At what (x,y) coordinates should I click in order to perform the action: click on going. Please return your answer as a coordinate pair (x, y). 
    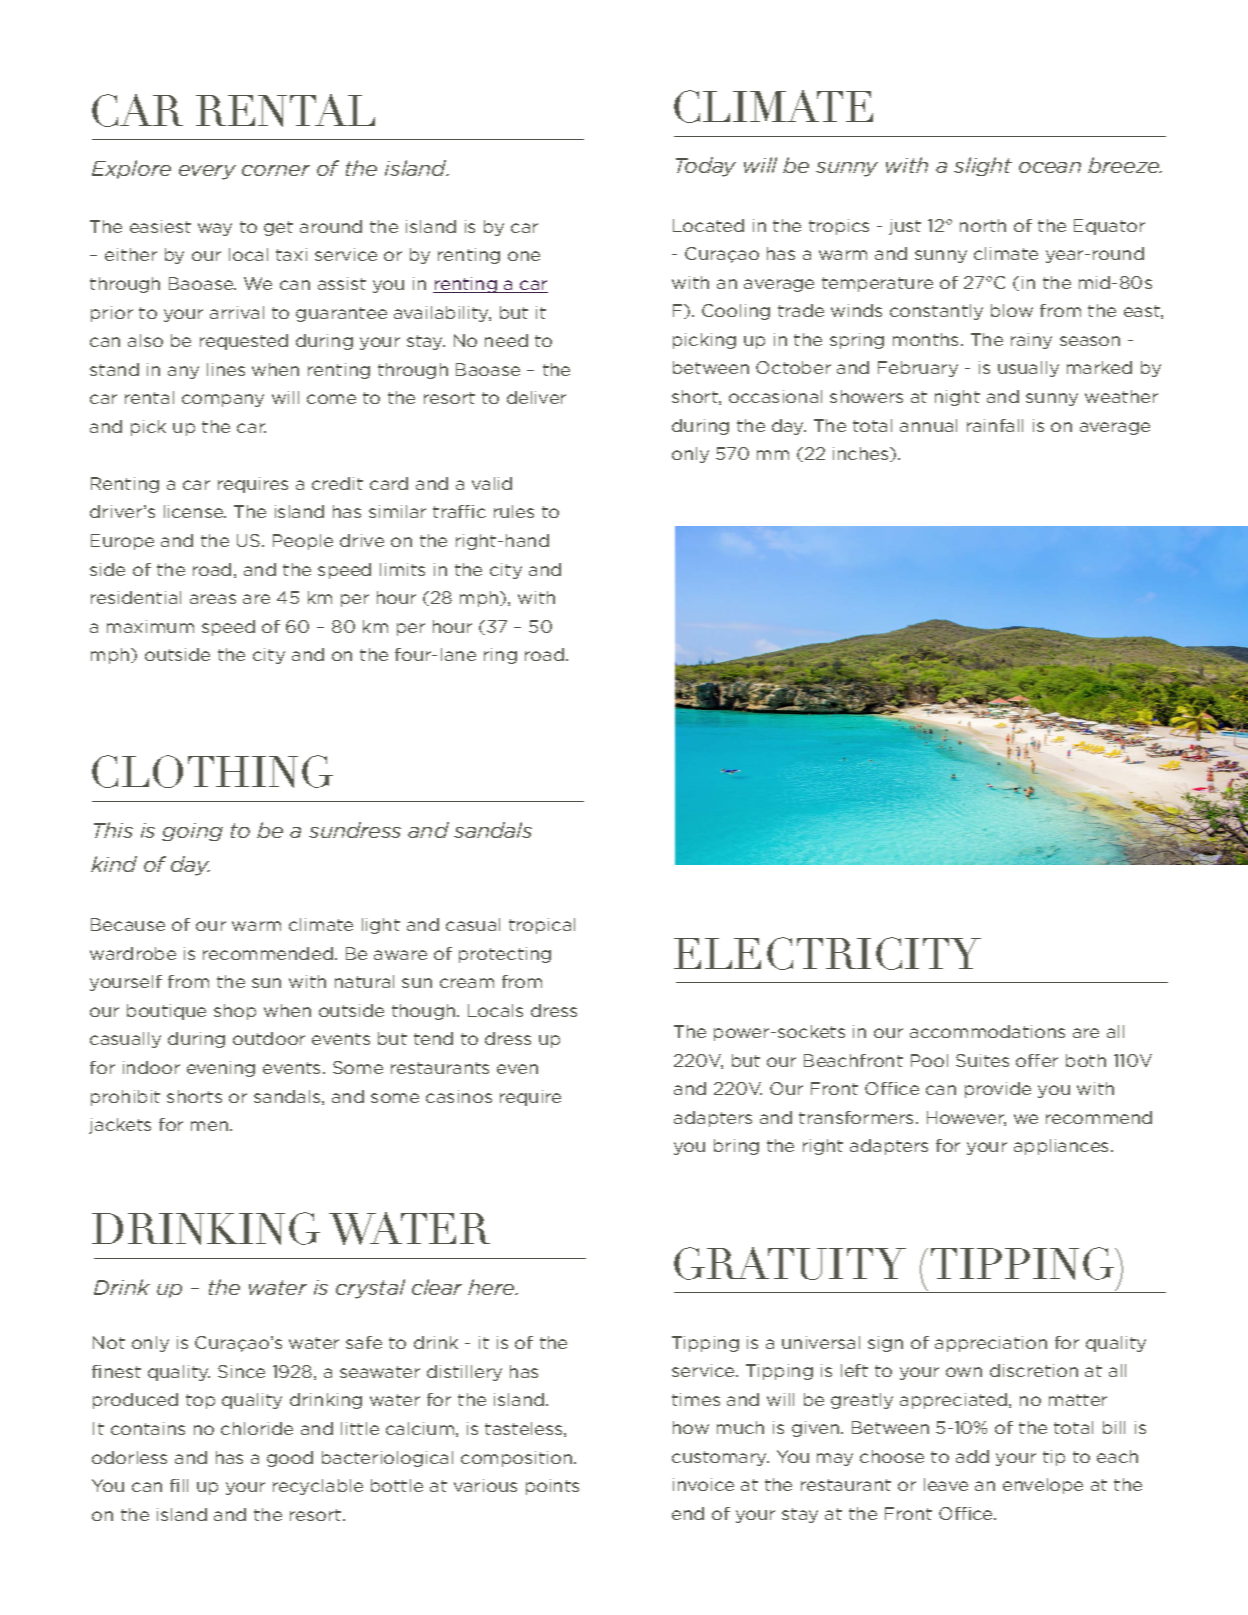
    Looking at the image, I should click on (192, 832).
